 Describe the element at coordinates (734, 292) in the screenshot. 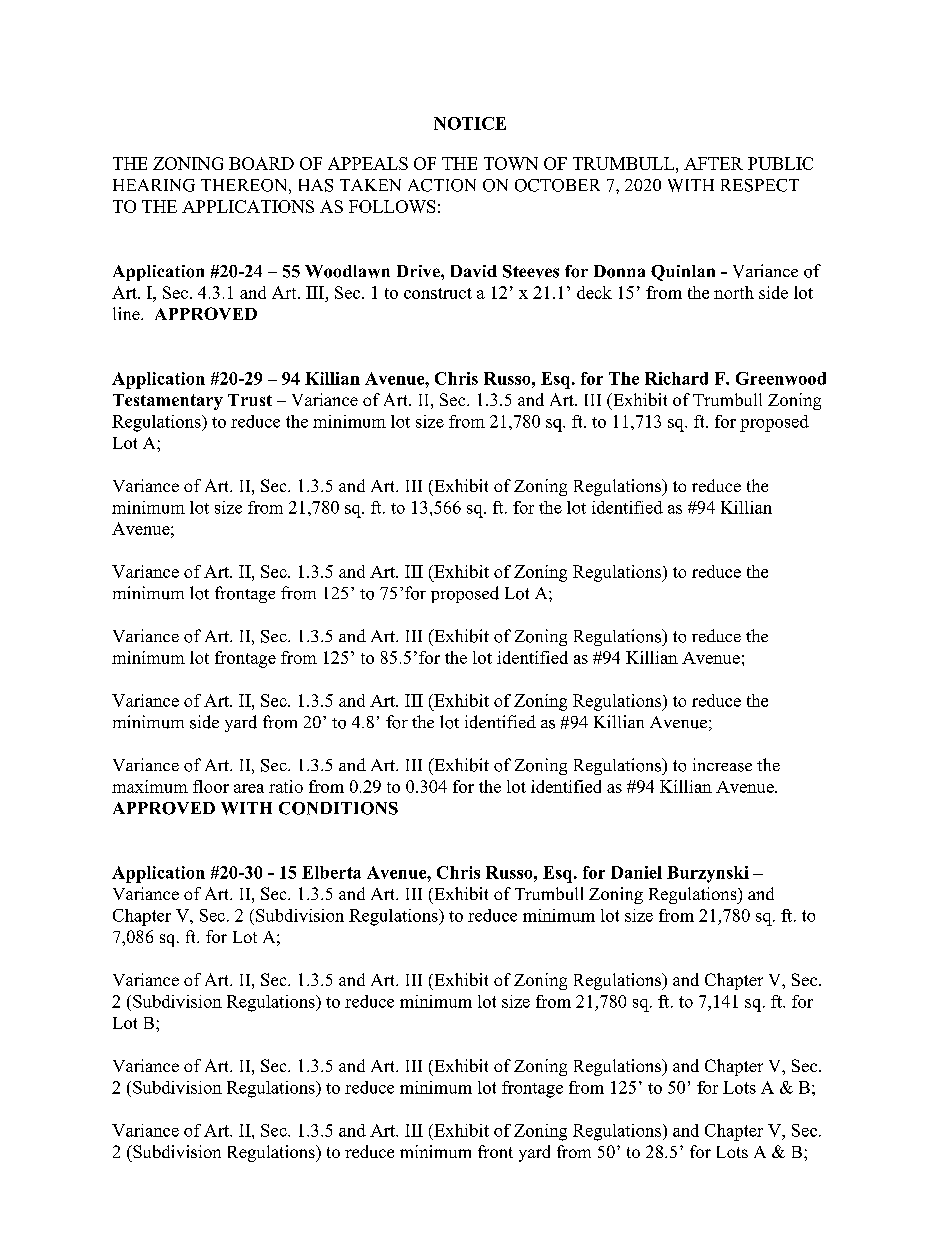

I see `north` at that location.
